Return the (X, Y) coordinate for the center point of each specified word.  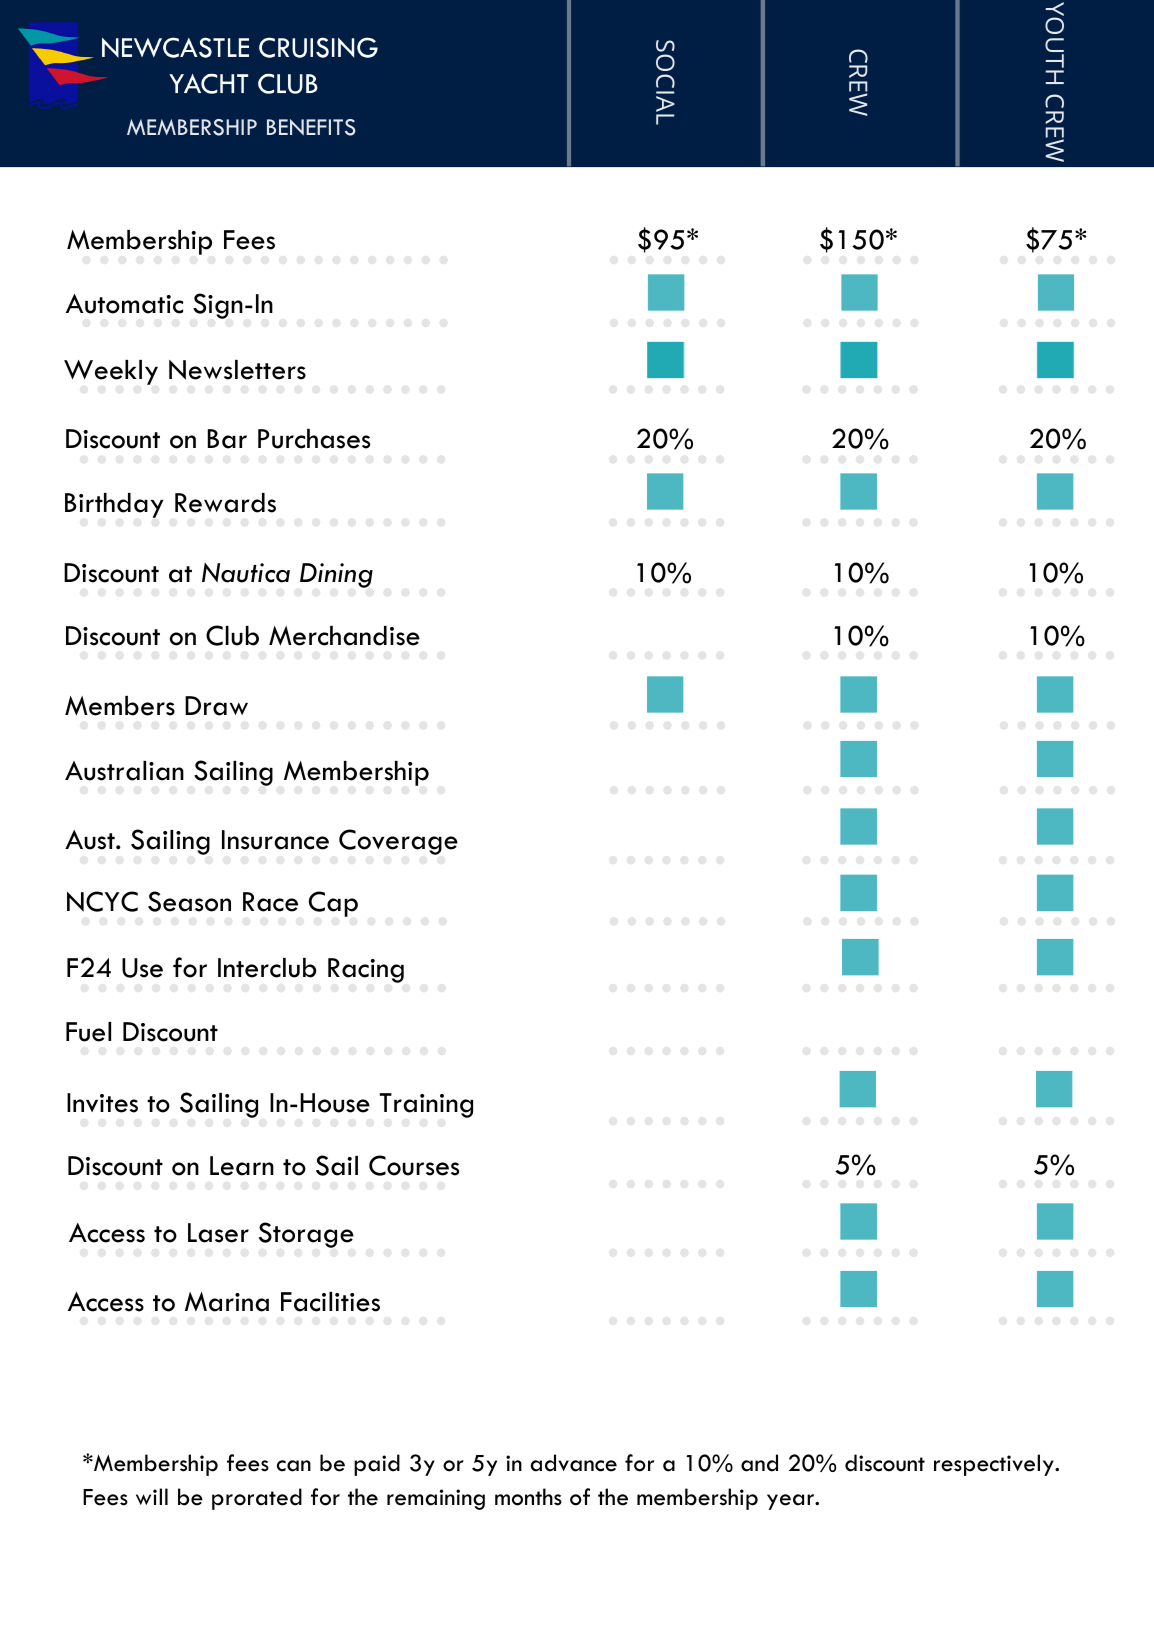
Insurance (275, 840)
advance (573, 1463)
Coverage (398, 842)
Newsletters (237, 370)
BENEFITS (311, 127)
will (152, 1496)
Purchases (314, 439)
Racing (366, 970)
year (791, 1502)
